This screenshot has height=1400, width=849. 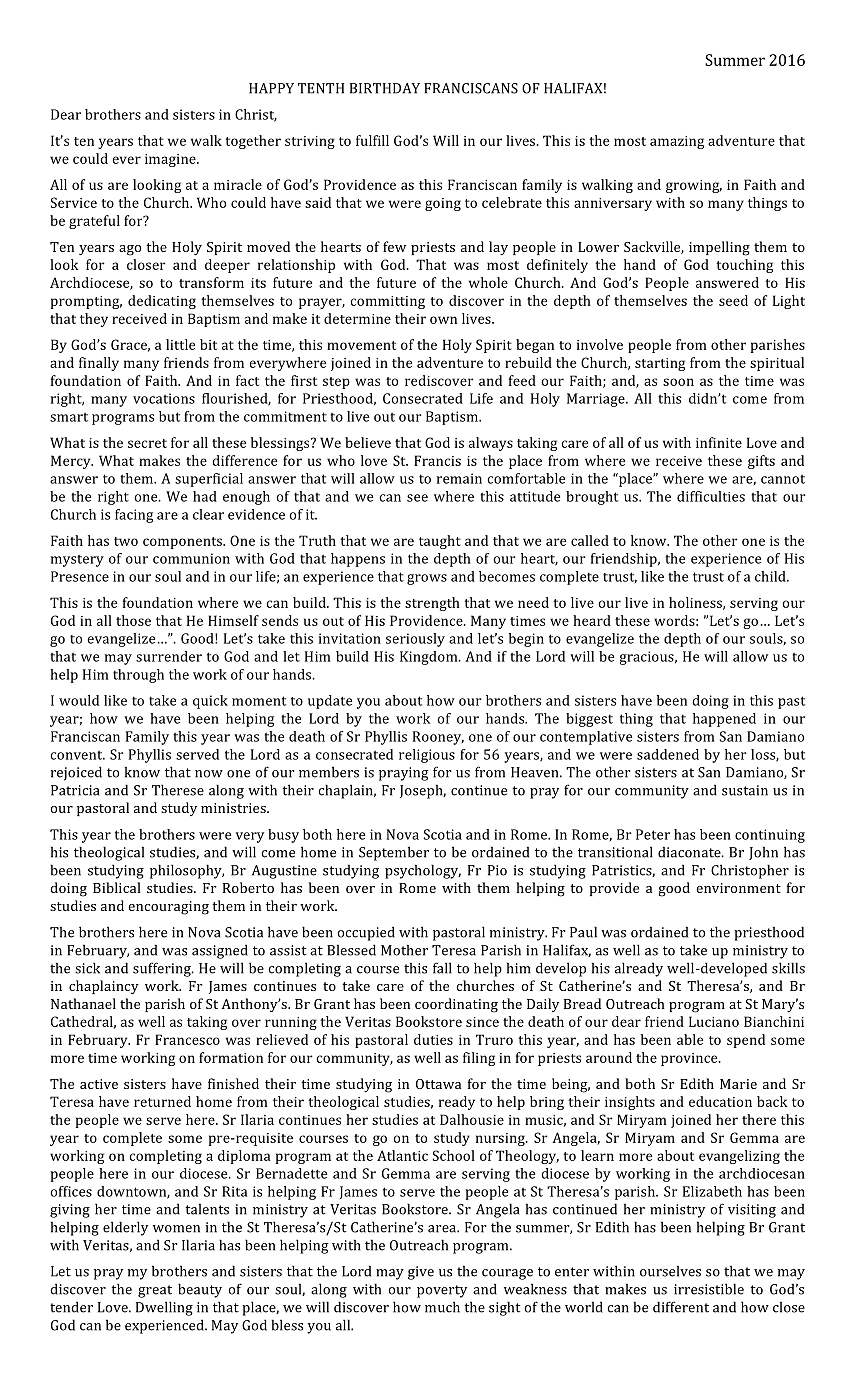 I want to click on imagine, so click(x=171, y=160).
